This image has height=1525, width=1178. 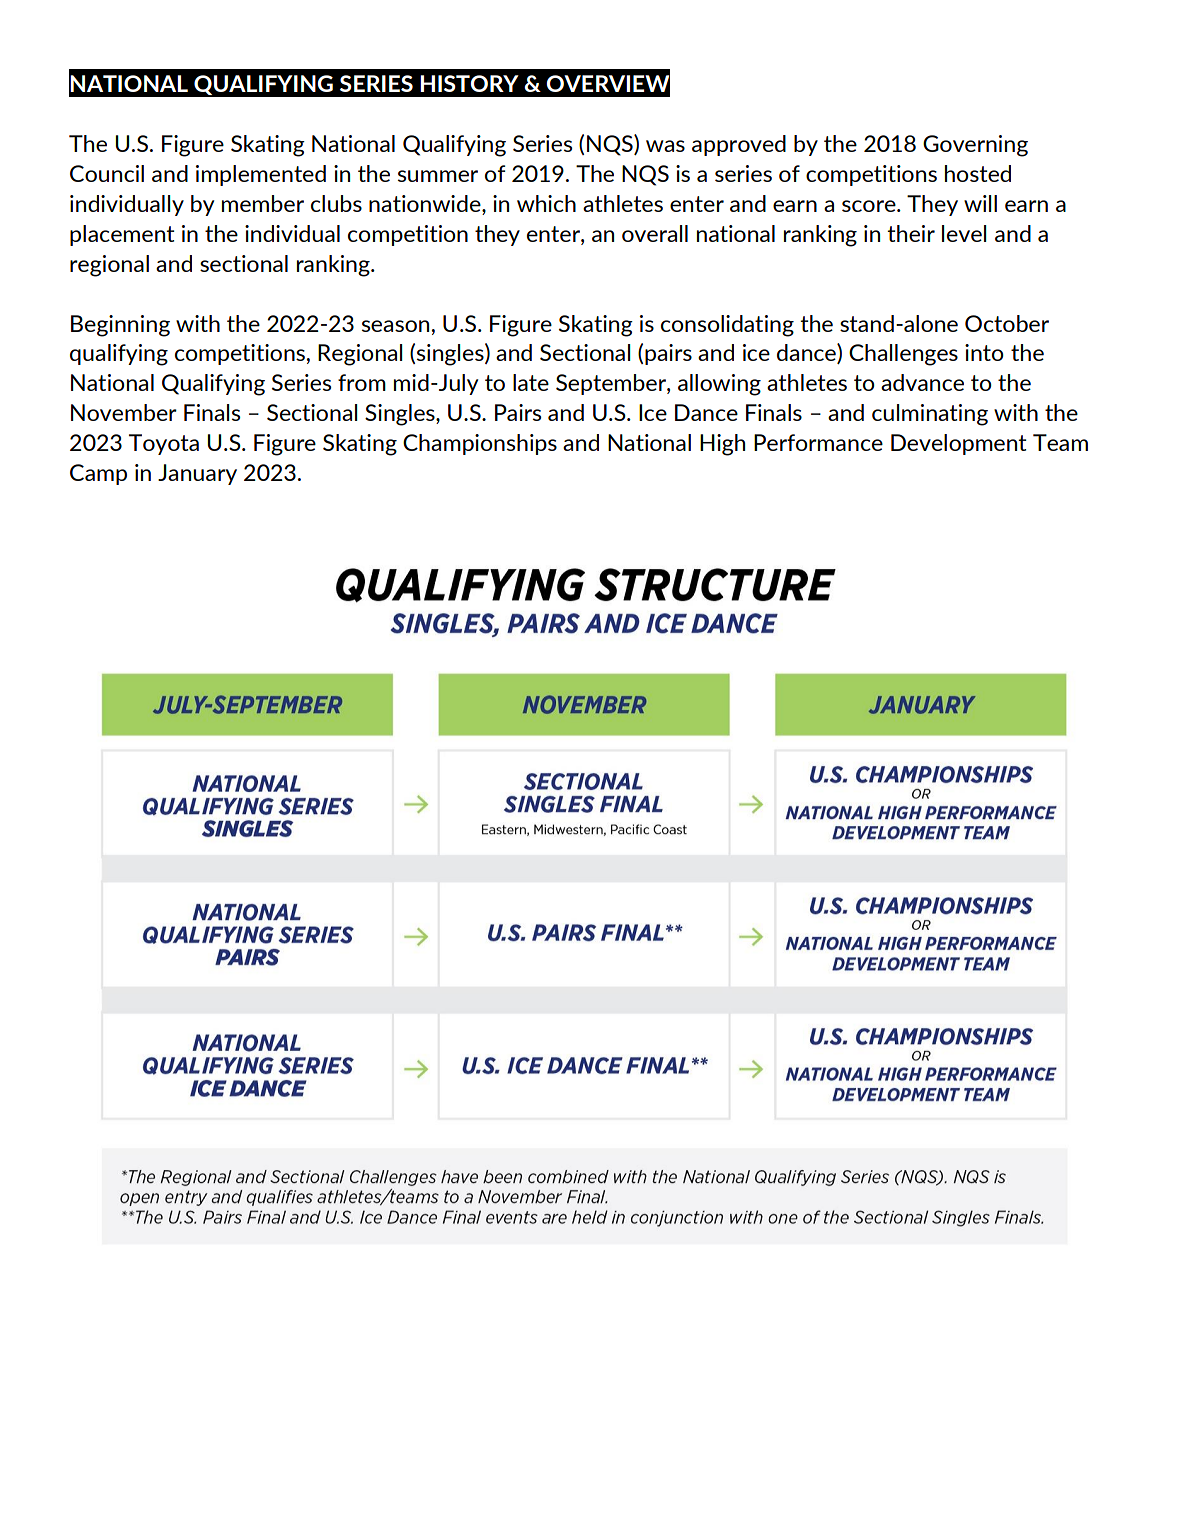 I want to click on level, so click(x=964, y=233).
